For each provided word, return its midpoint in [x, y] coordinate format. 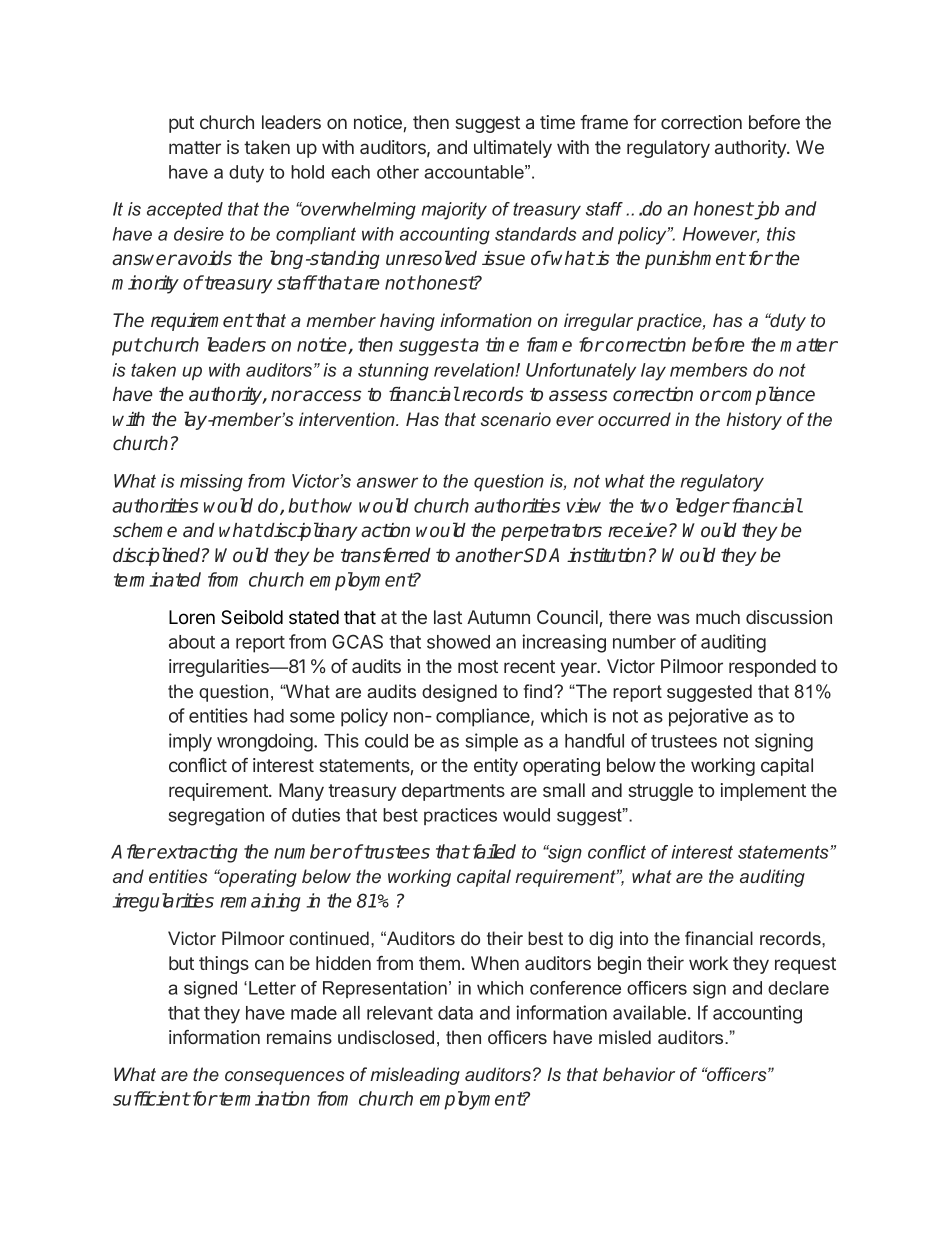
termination [263, 1098]
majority [454, 211]
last [448, 617]
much [718, 617]
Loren [192, 617]
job [765, 210]
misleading [415, 1076]
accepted [185, 210]
